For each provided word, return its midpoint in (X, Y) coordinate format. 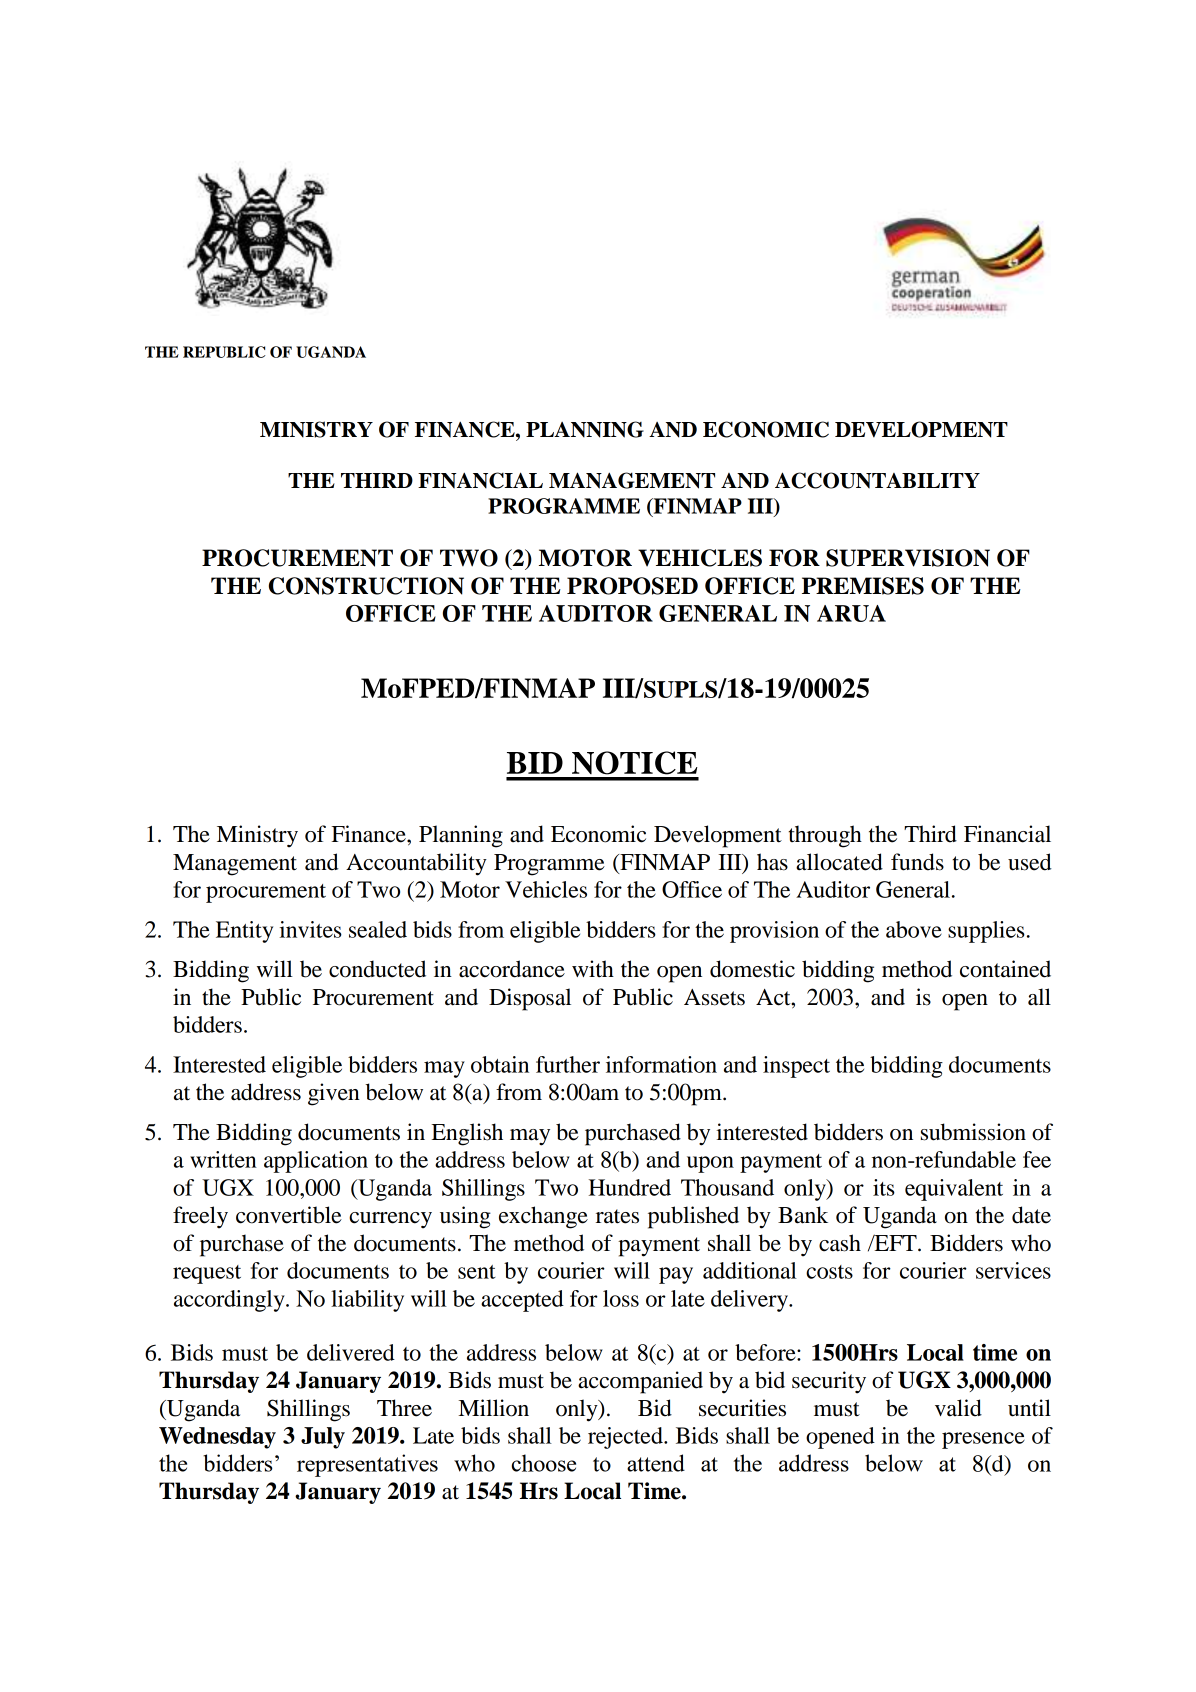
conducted (377, 969)
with (593, 969)
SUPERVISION (908, 558)
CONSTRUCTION (366, 586)
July (323, 1438)
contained (1005, 969)
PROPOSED (632, 586)
